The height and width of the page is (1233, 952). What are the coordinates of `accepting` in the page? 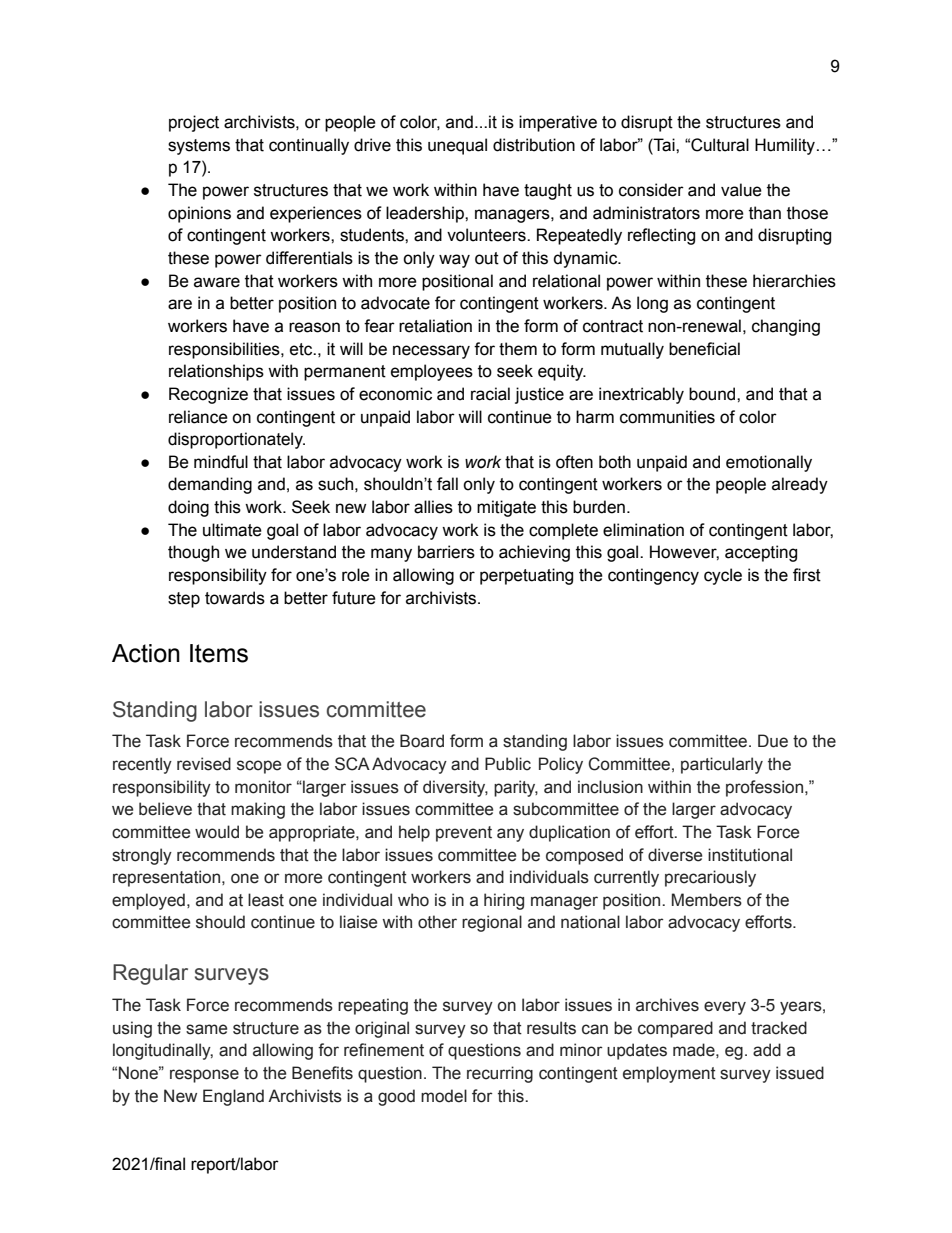 It's located at (761, 553).
